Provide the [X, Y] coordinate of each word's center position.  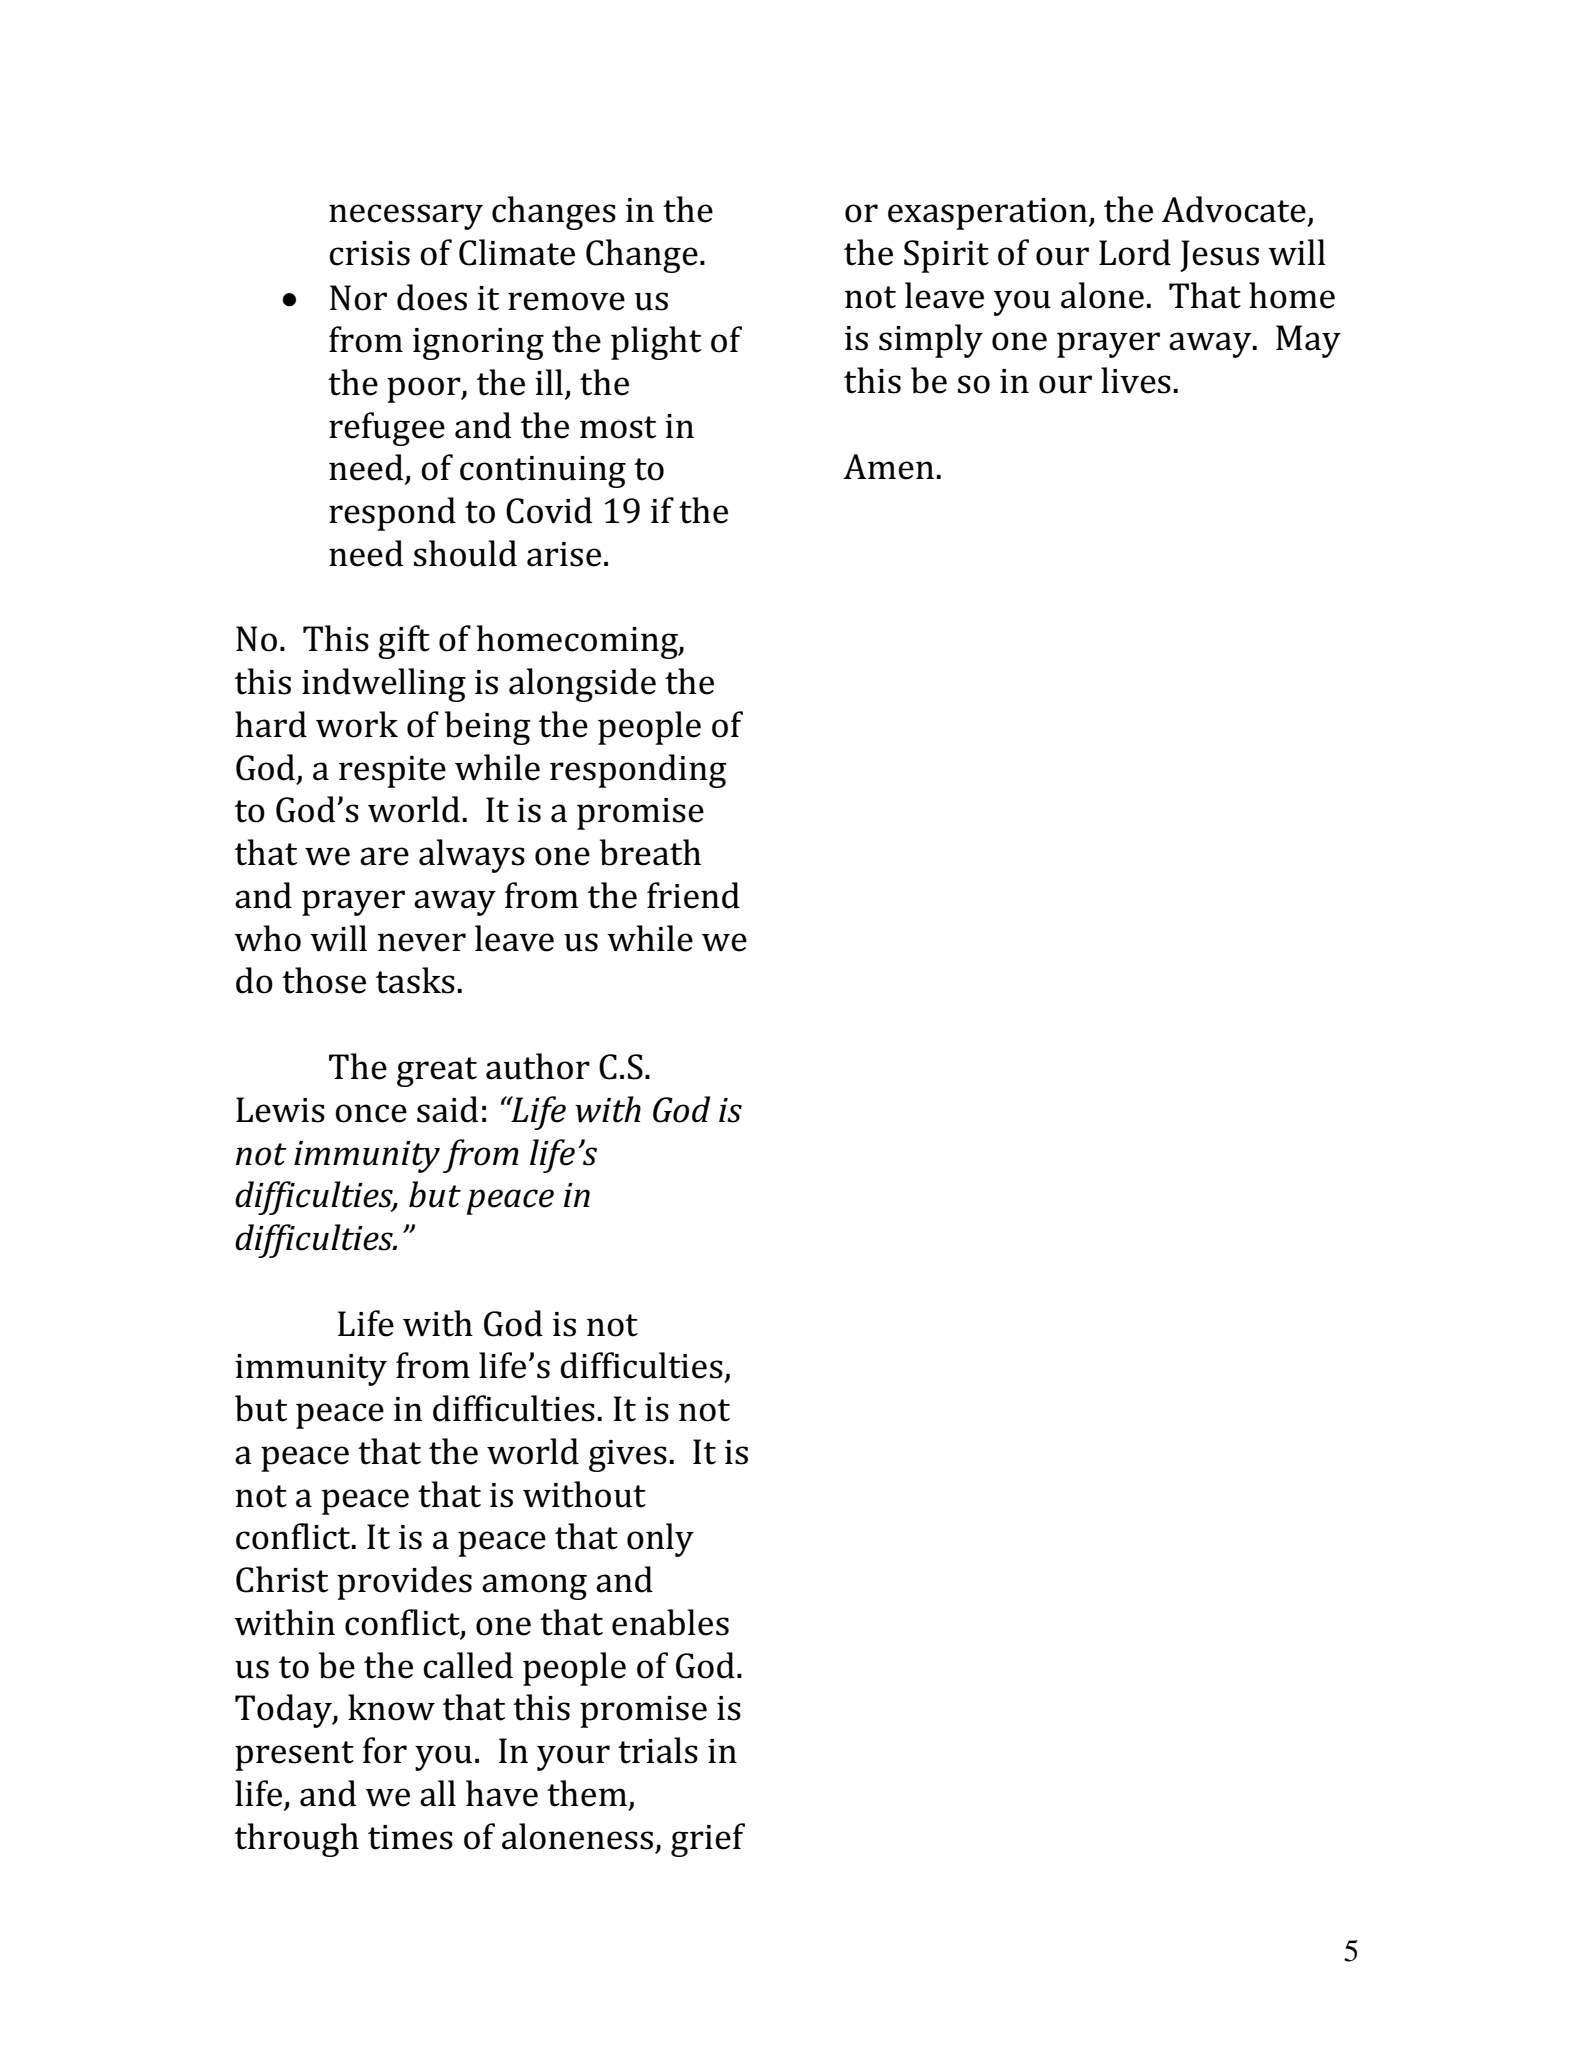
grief [708, 1840]
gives [628, 1456]
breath [650, 852]
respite [392, 772]
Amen [888, 467]
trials [658, 1750]
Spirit [946, 256]
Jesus [1219, 256]
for [385, 1750]
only [660, 1540]
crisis [369, 253]
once [371, 1113]
